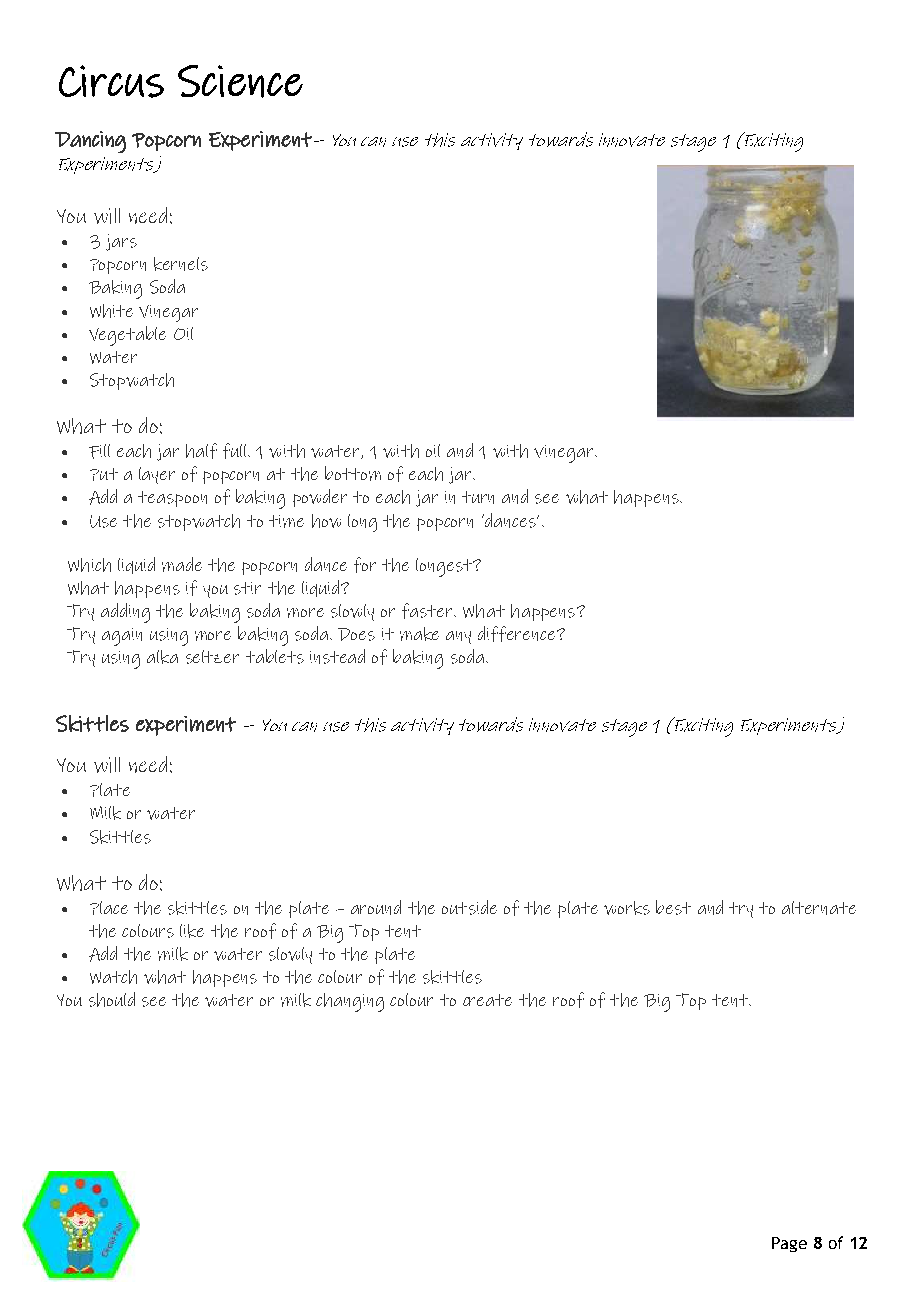 The height and width of the screenshot is (1308, 924). What do you see at coordinates (109, 908) in the screenshot?
I see `Place` at bounding box center [109, 908].
